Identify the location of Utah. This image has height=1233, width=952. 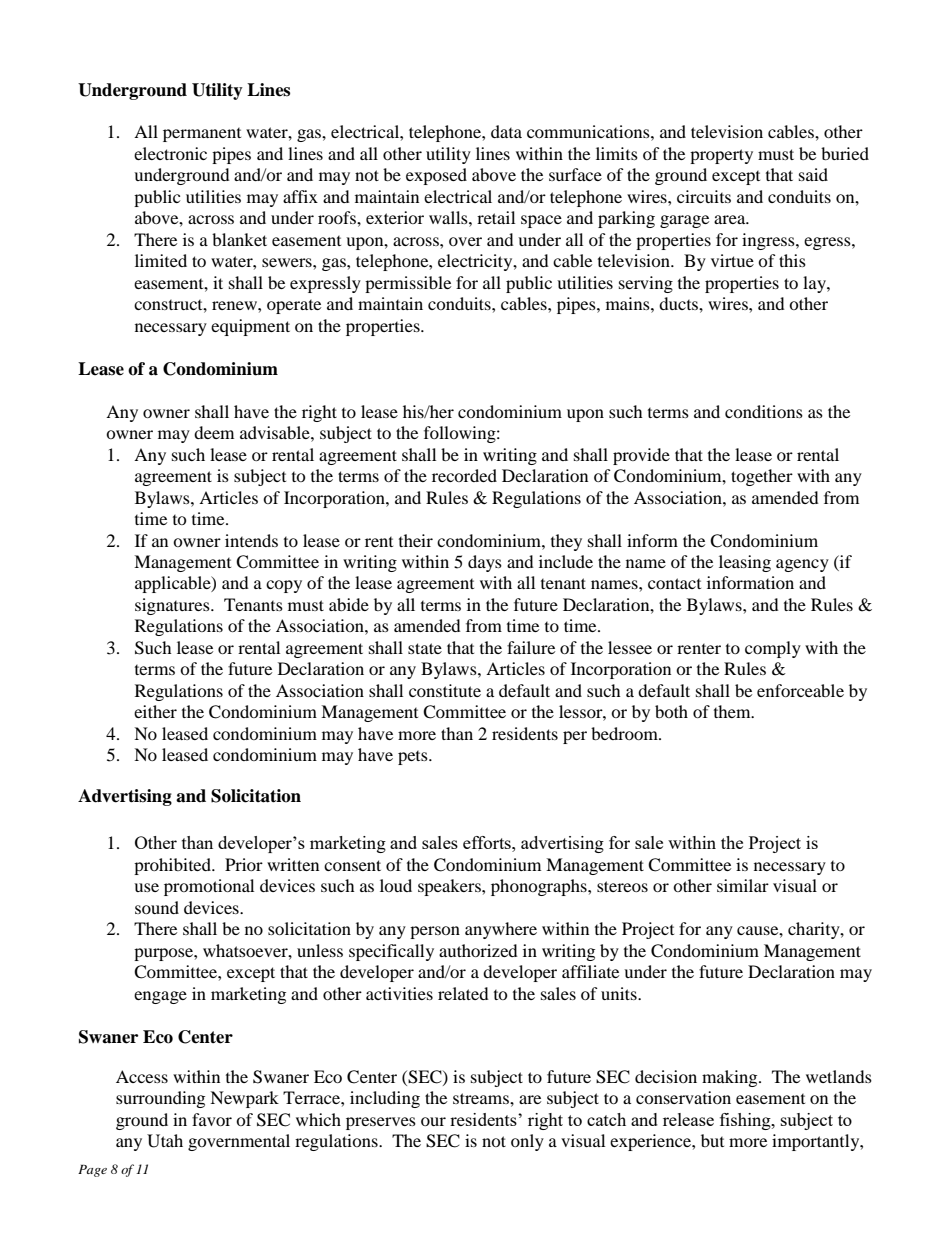
(165, 1141).
